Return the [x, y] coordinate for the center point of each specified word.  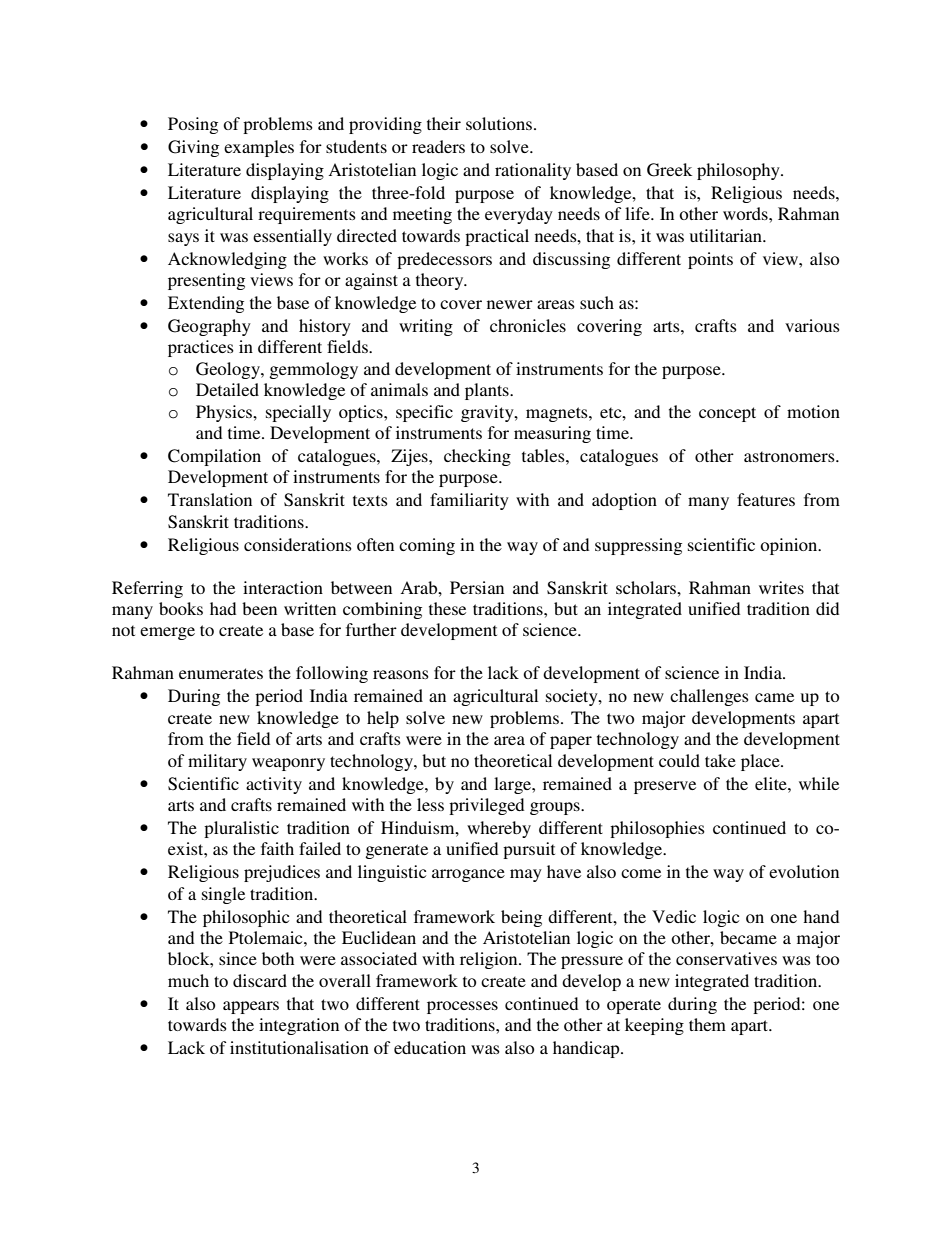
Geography [209, 327]
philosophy [739, 171]
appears [251, 1007]
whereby [499, 829]
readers [438, 146]
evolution [804, 871]
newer [510, 304]
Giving [193, 148]
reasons [401, 674]
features [766, 499]
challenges [709, 697]
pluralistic [241, 829]
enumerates [221, 673]
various [812, 325]
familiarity [469, 501]
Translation [210, 499]
